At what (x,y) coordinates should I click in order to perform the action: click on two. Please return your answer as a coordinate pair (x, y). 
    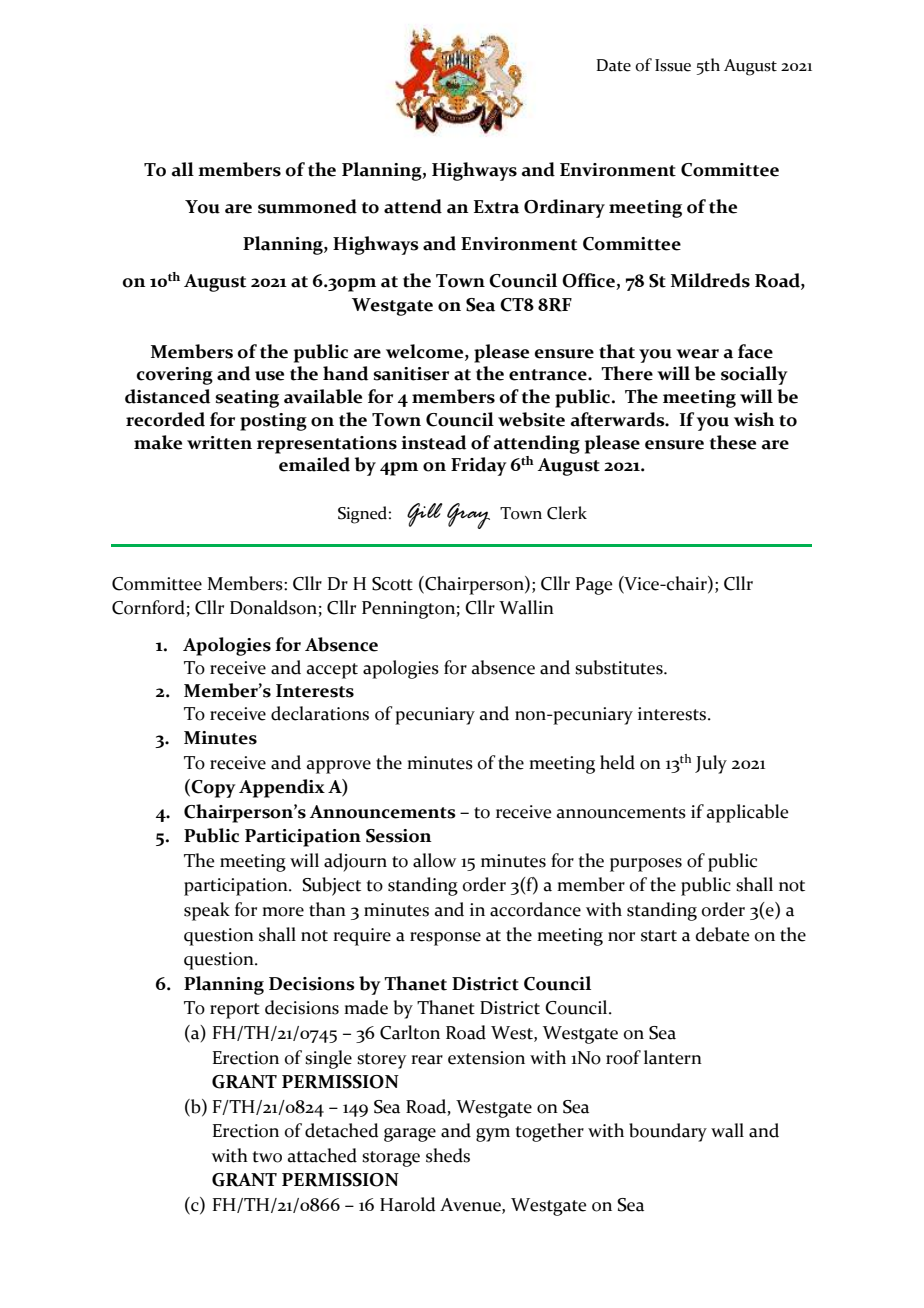
    Looking at the image, I should click on (267, 1157).
